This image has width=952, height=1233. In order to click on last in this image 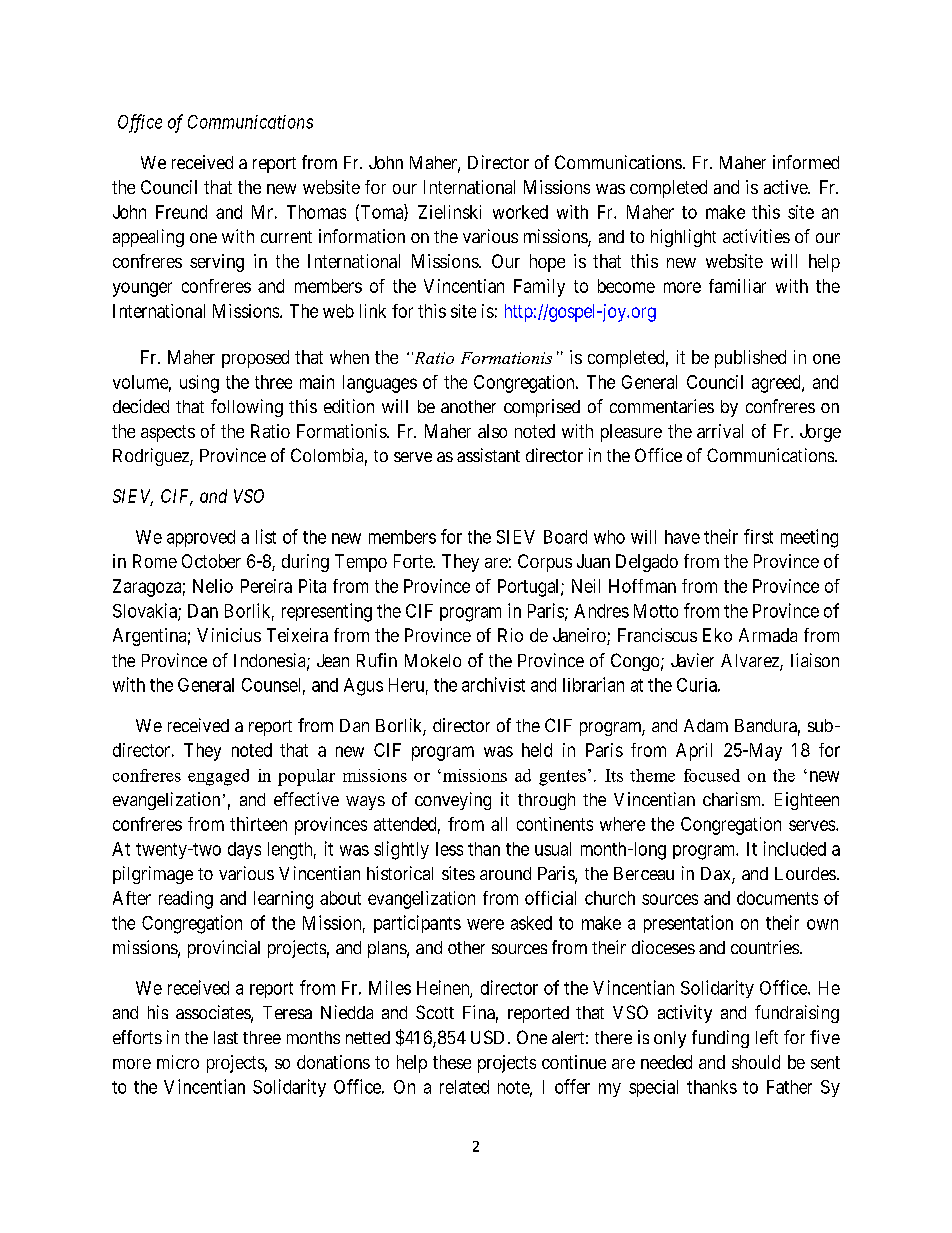, I will do `click(226, 1037)`.
